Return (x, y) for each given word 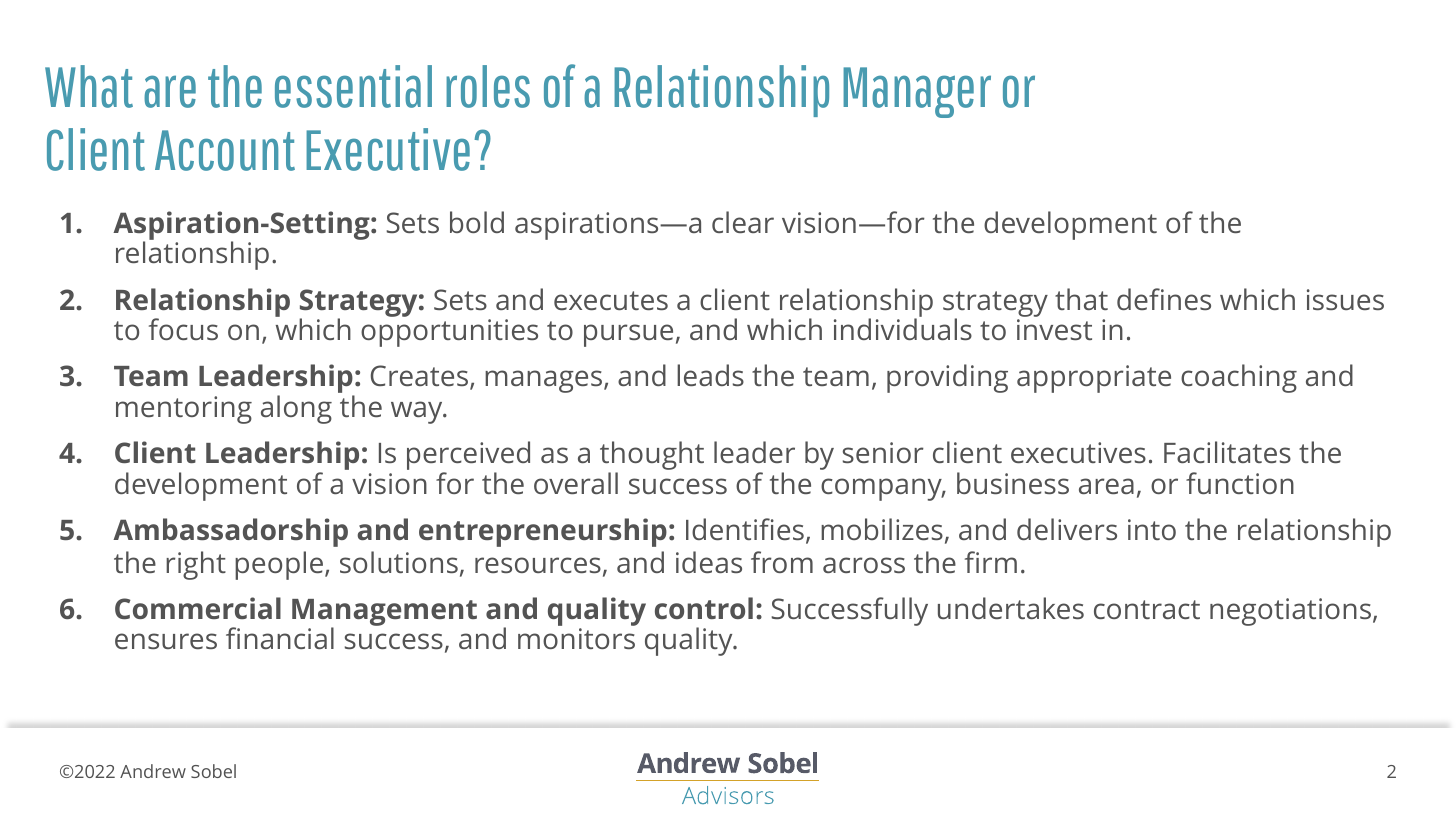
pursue (628, 335)
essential (353, 86)
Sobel (213, 771)
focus (183, 329)
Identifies (745, 529)
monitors (576, 638)
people (279, 565)
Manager (917, 92)
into (1152, 529)
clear (743, 222)
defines (1164, 299)
